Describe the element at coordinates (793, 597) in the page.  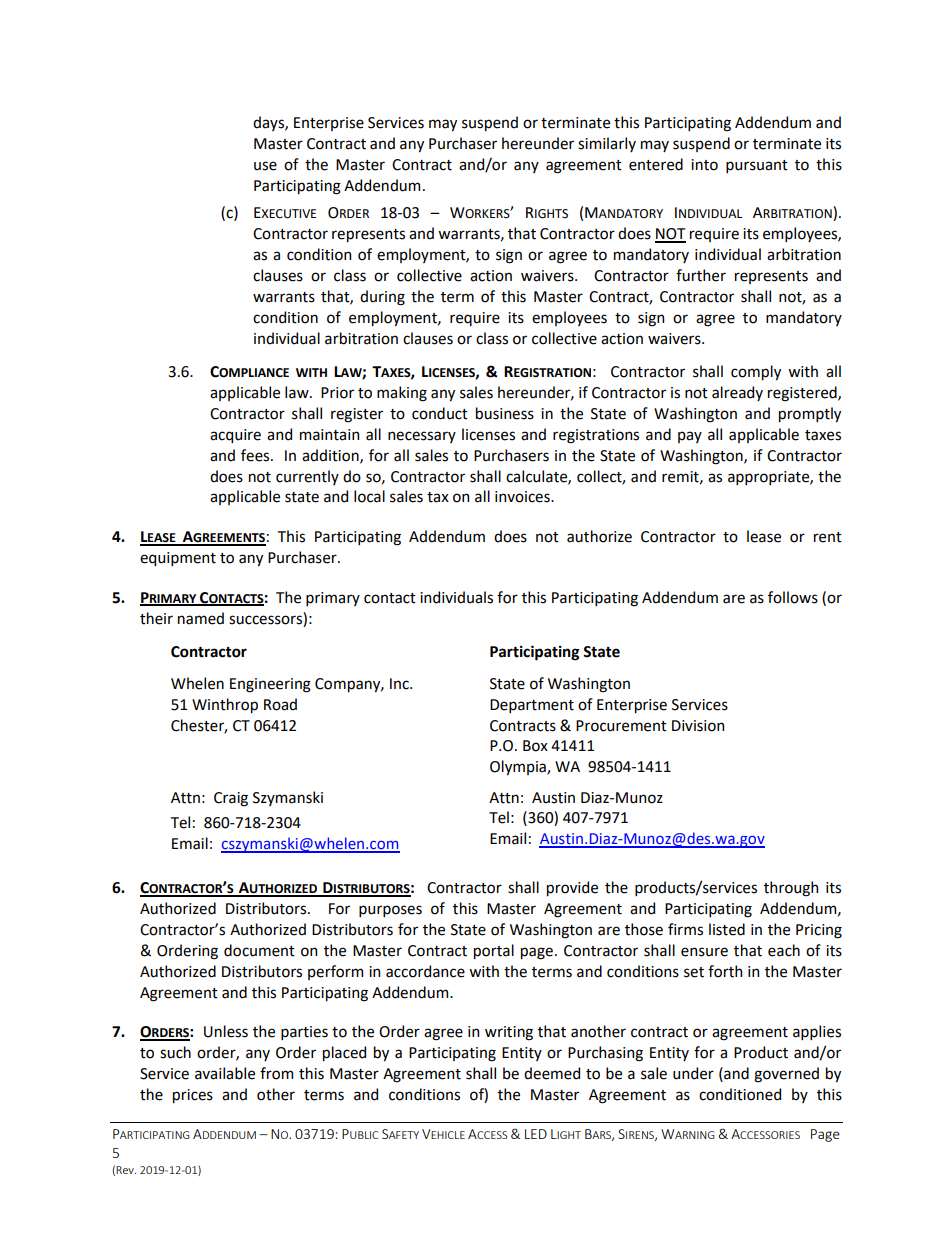
I see `follows` at that location.
